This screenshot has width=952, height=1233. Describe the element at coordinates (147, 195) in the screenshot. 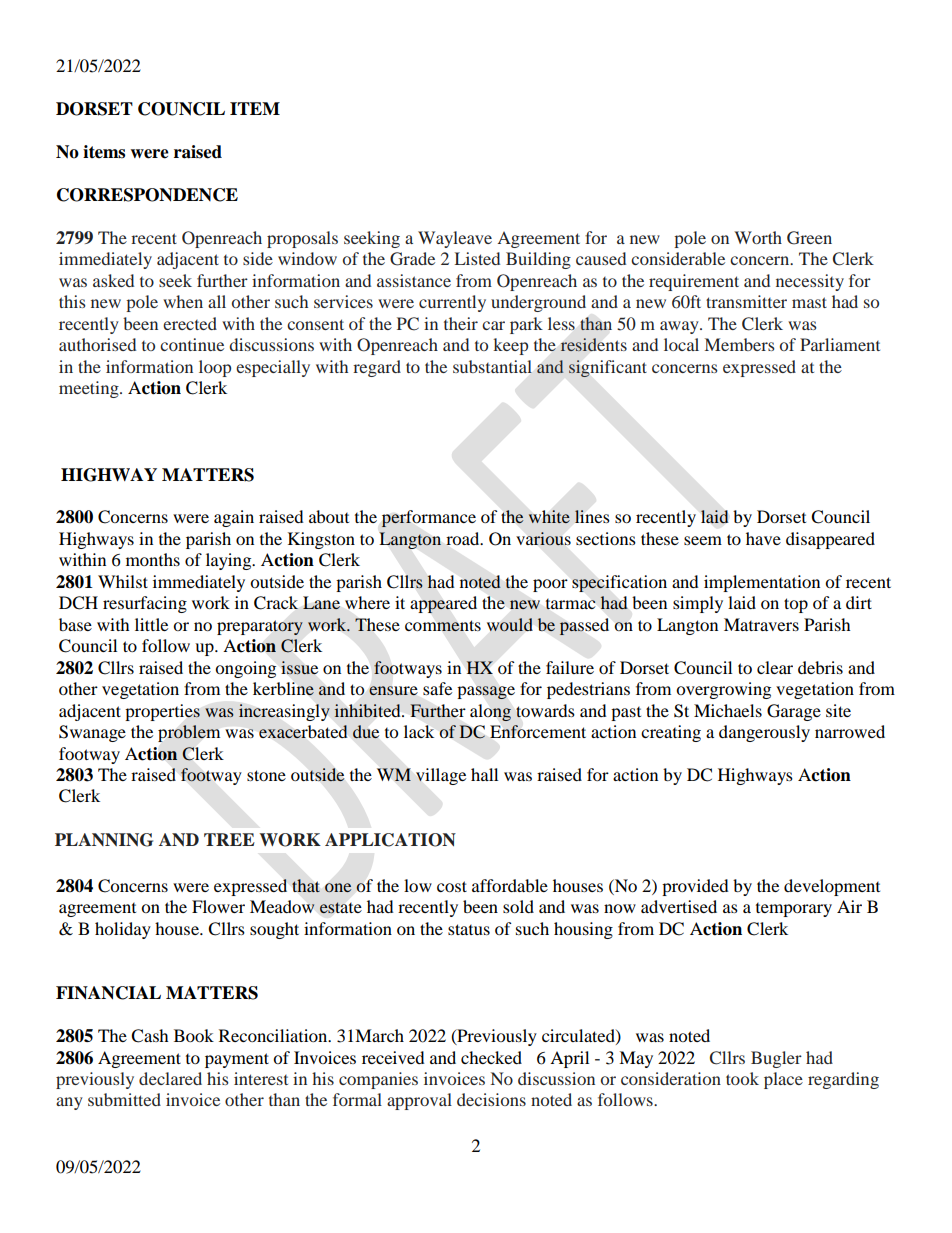

I see `CORRESPONDENCE` at that location.
